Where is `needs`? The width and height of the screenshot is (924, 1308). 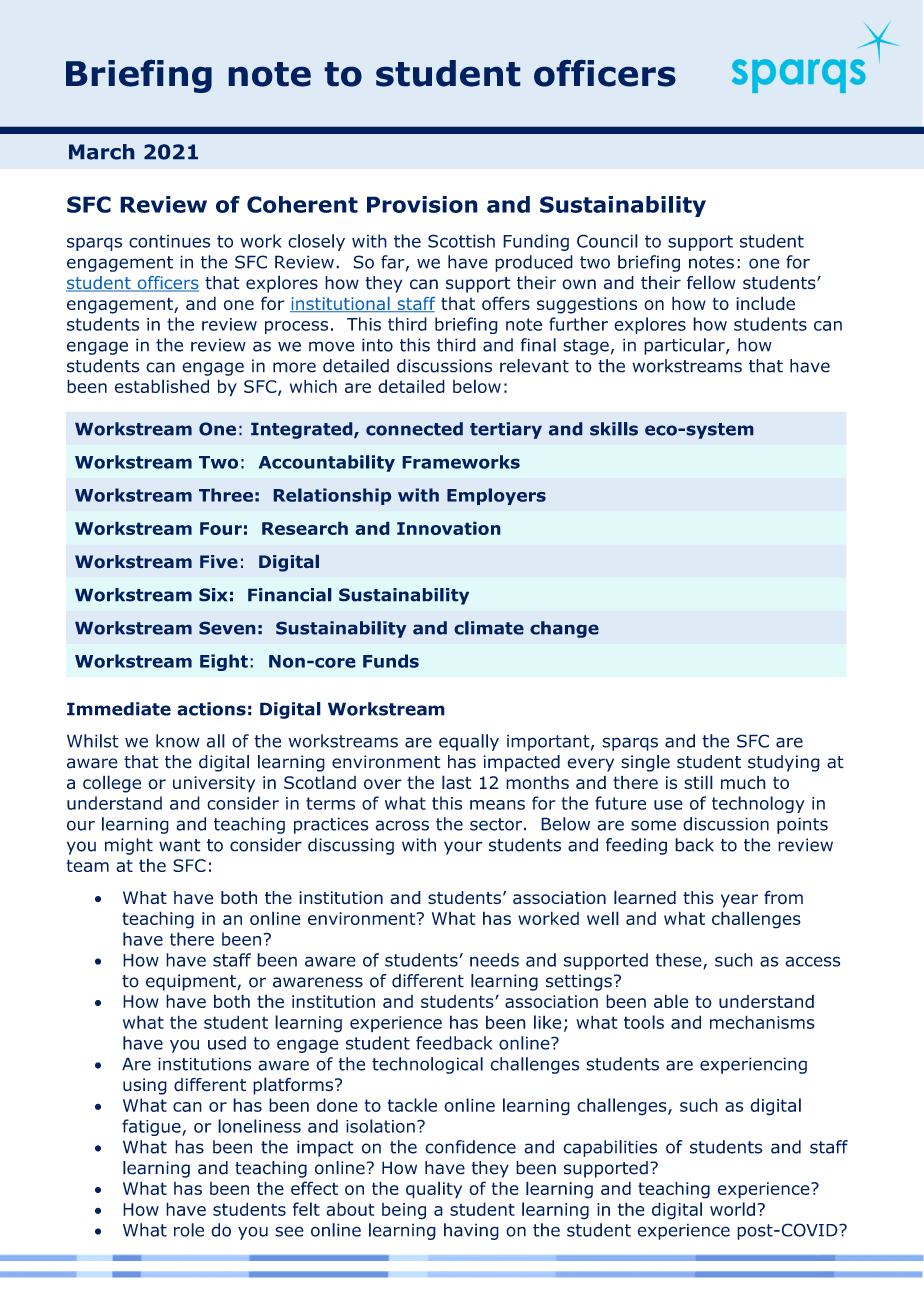
needs is located at coordinates (494, 960).
